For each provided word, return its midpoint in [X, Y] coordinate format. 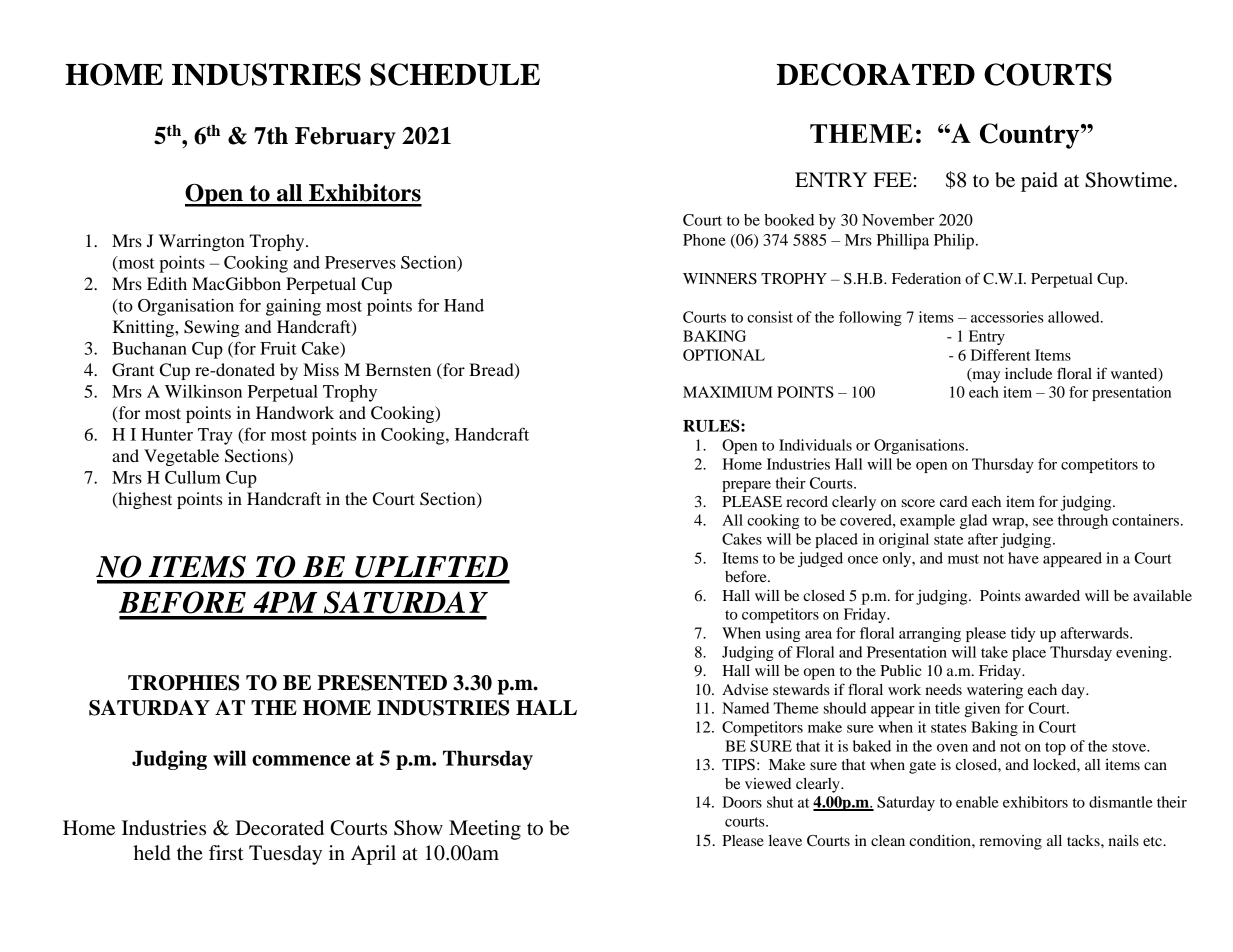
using [783, 634]
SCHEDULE [455, 74]
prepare [746, 486]
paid [1039, 182]
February [345, 138]
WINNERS [720, 279]
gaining [293, 307]
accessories [1007, 317]
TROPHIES [183, 683]
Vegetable [181, 457]
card [954, 501]
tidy [1023, 634]
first [226, 852]
